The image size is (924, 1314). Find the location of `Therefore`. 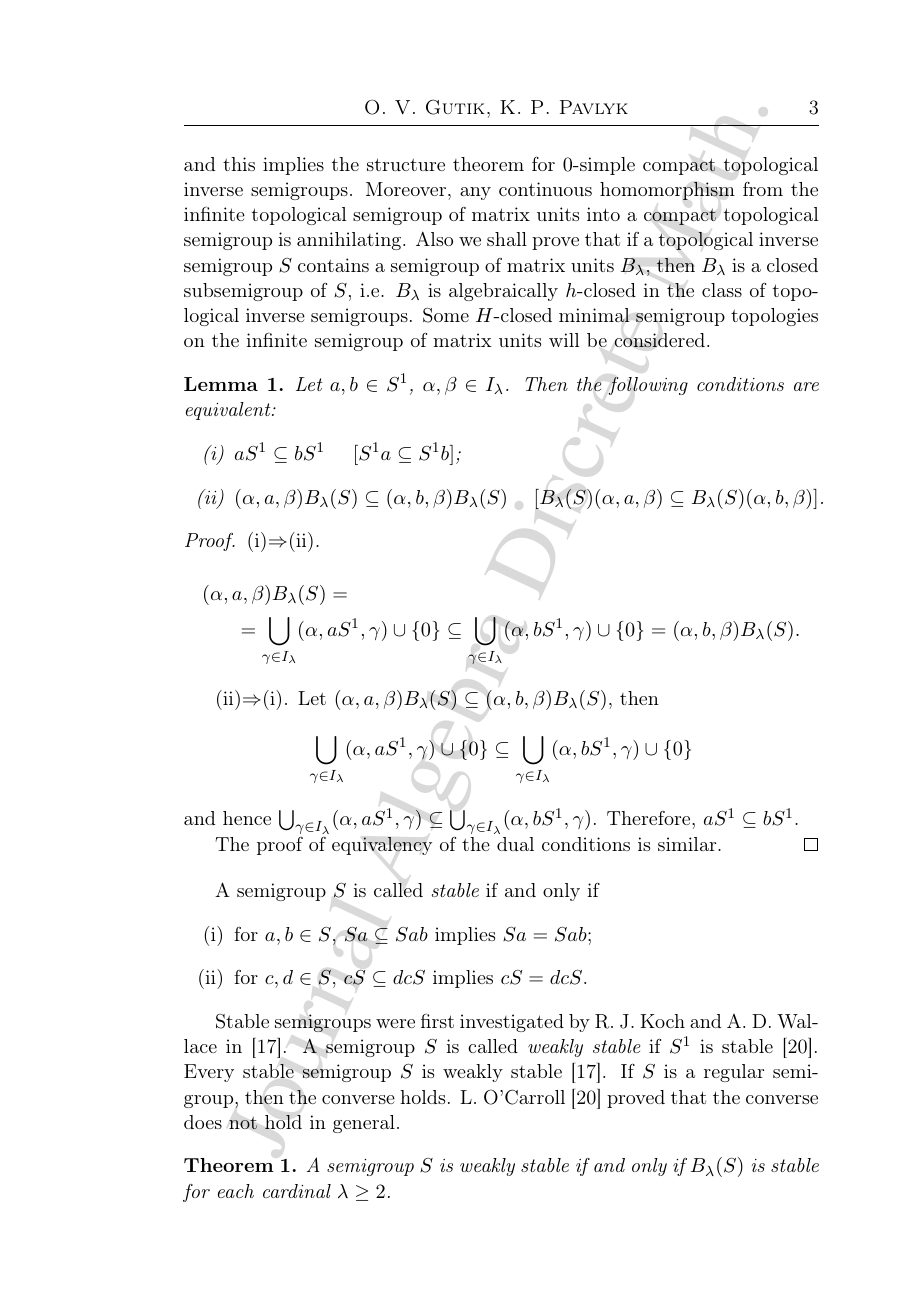

Therefore is located at coordinates (650, 818).
